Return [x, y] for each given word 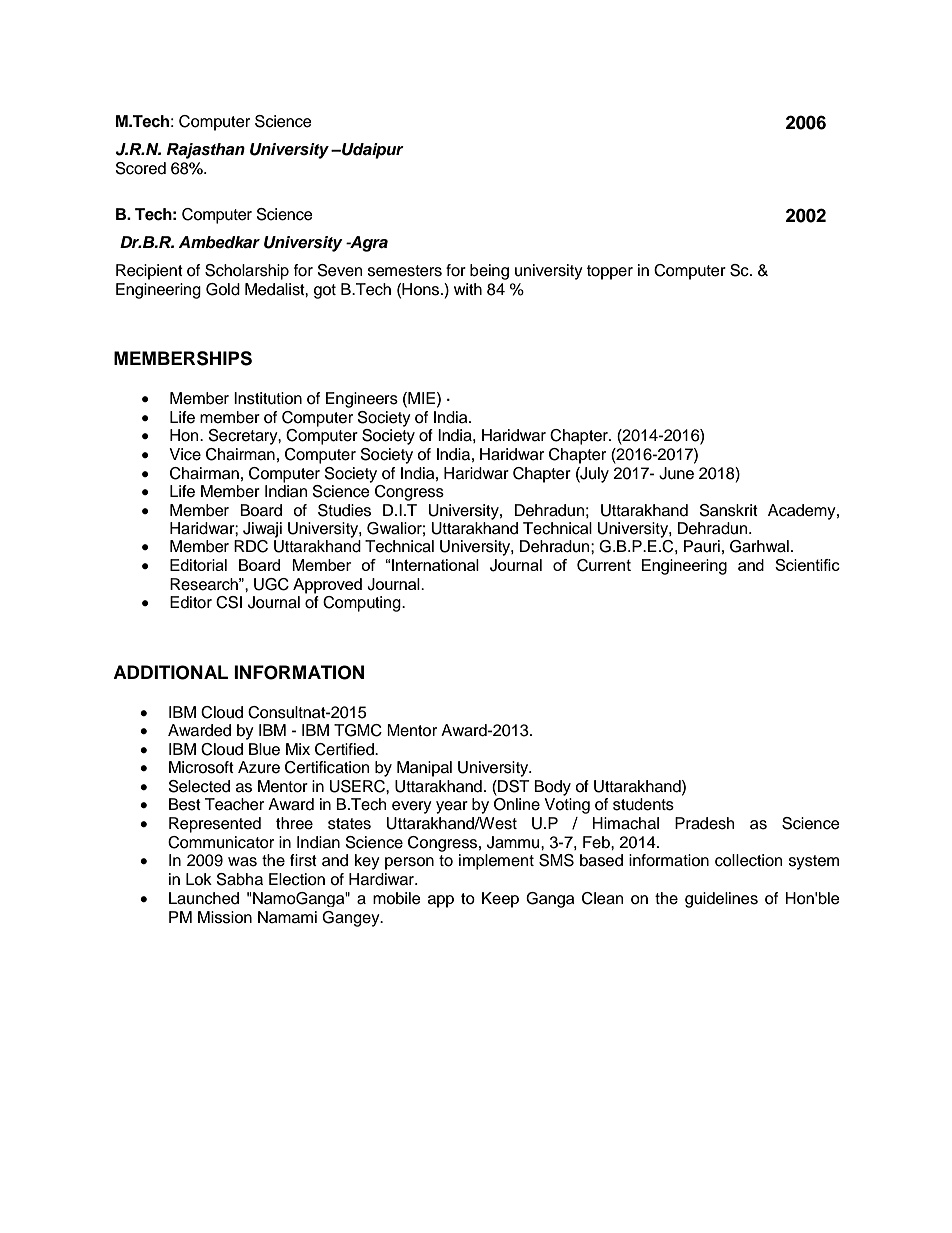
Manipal [424, 769]
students [643, 804]
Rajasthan [206, 151]
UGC [271, 584]
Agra [368, 244]
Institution [268, 398]
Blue [264, 749]
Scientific [807, 565]
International [435, 565]
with [468, 289]
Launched [204, 898]
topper [610, 272]
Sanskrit [729, 510]
